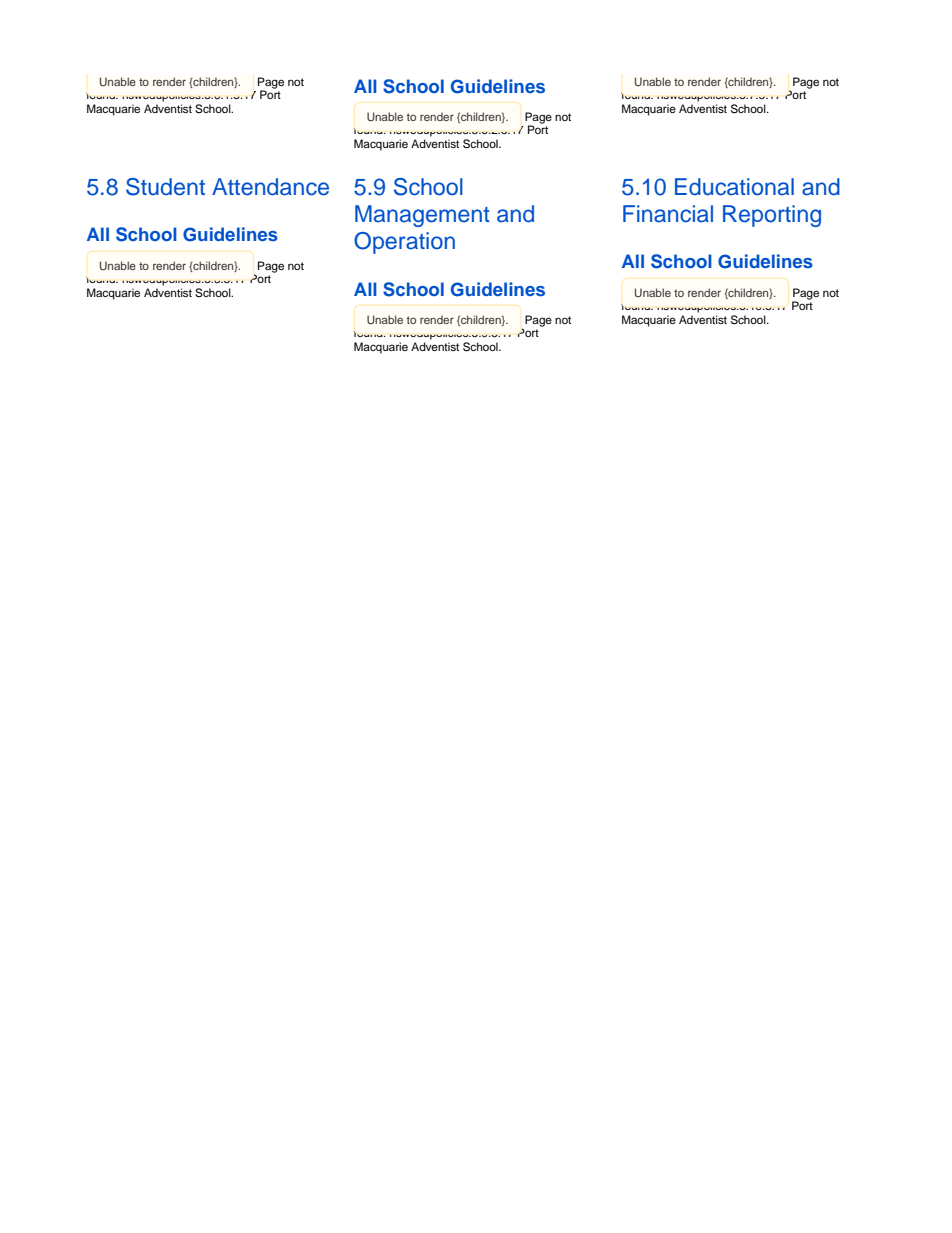 The image size is (952, 1233). I want to click on Financial, so click(668, 214).
